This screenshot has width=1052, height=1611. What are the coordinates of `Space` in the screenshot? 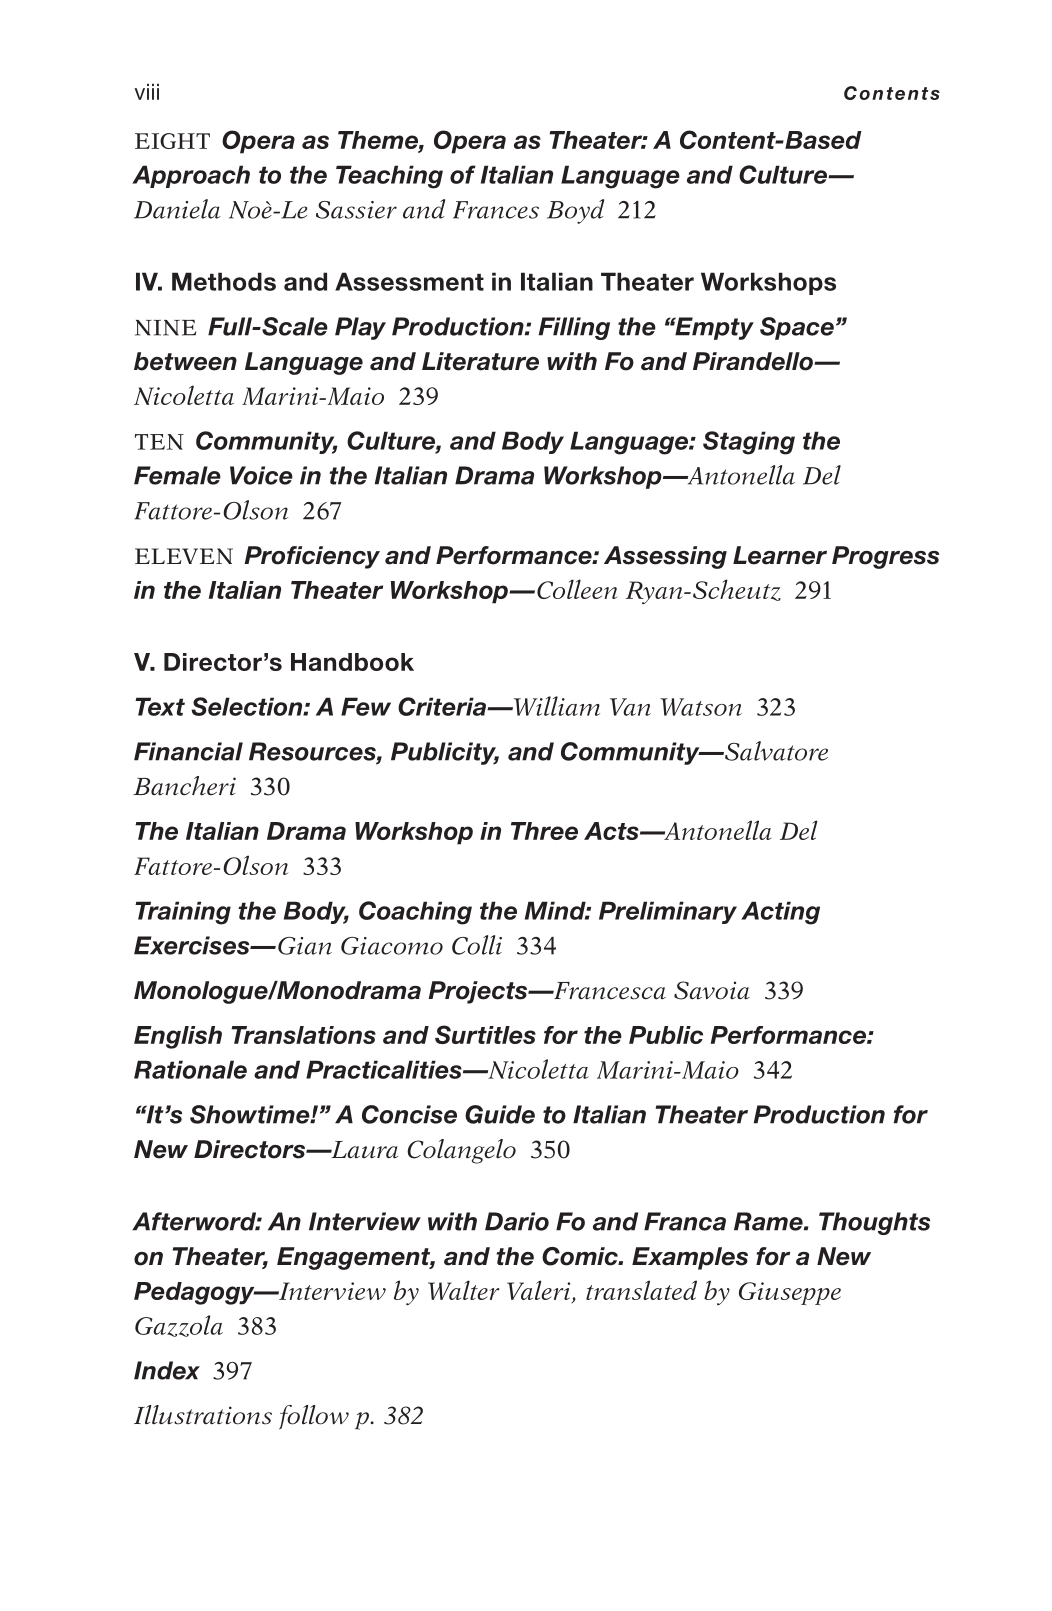 It's located at (797, 328).
